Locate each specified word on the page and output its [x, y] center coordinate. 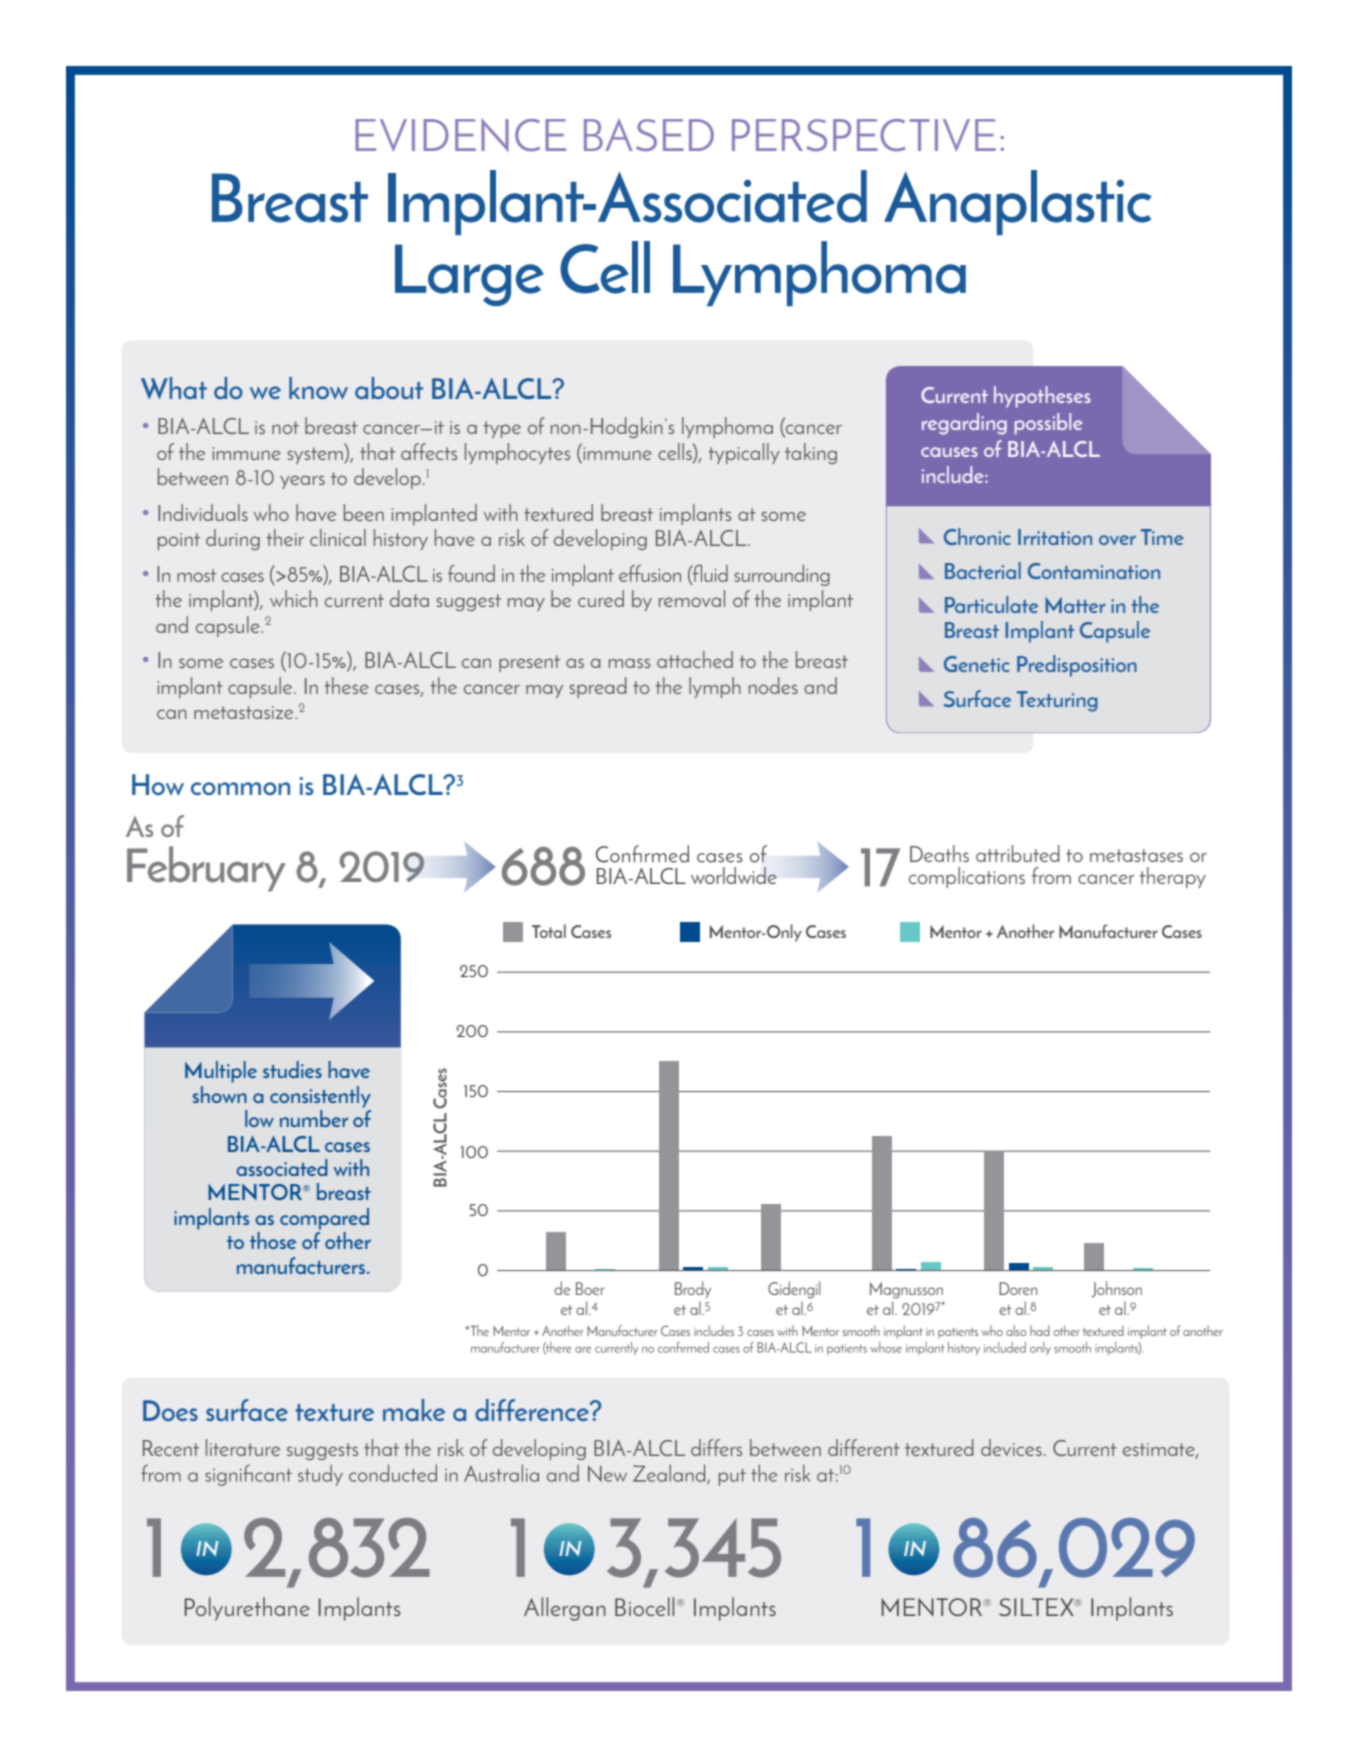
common [240, 788]
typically [744, 453]
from [1051, 875]
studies [292, 1069]
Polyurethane [247, 1609]
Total [549, 931]
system [316, 455]
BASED [649, 135]
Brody [693, 1289]
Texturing [1057, 701]
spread [598, 687]
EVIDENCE [460, 135]
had [1040, 1330]
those [273, 1240]
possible [1049, 424]
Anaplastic [1018, 202]
